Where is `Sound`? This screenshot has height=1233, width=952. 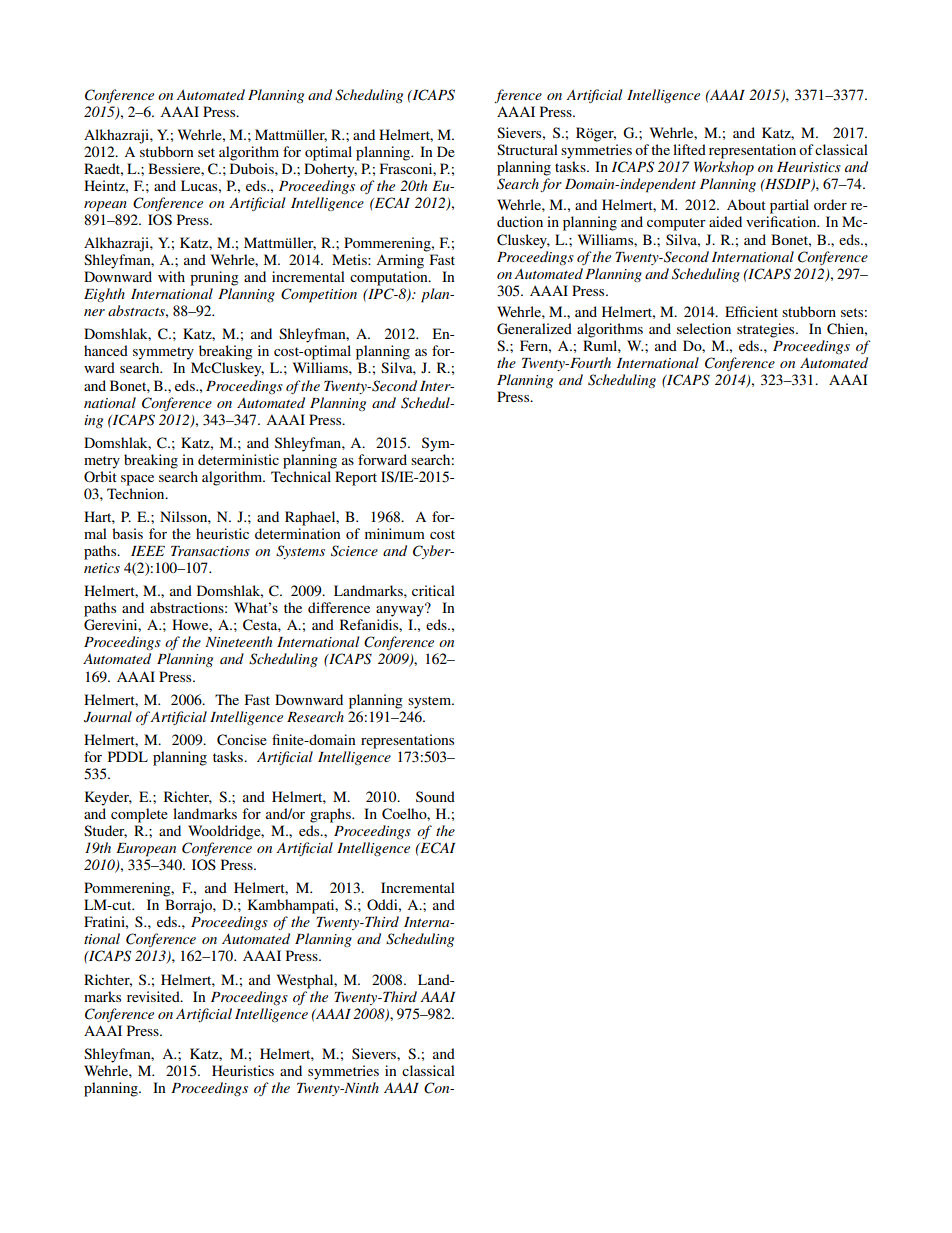
Sound is located at coordinates (435, 796).
